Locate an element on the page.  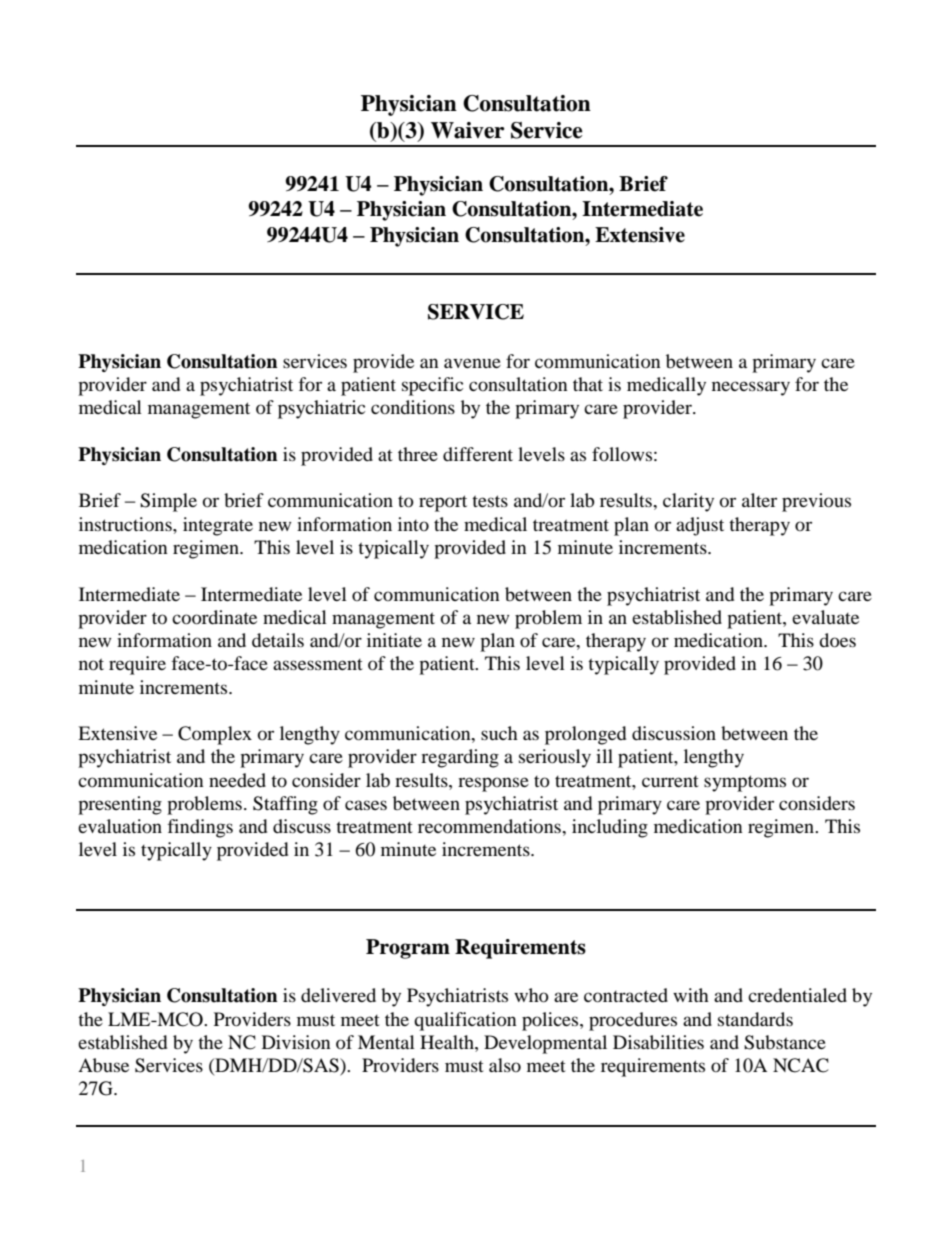
necessary is located at coordinates (751, 388).
